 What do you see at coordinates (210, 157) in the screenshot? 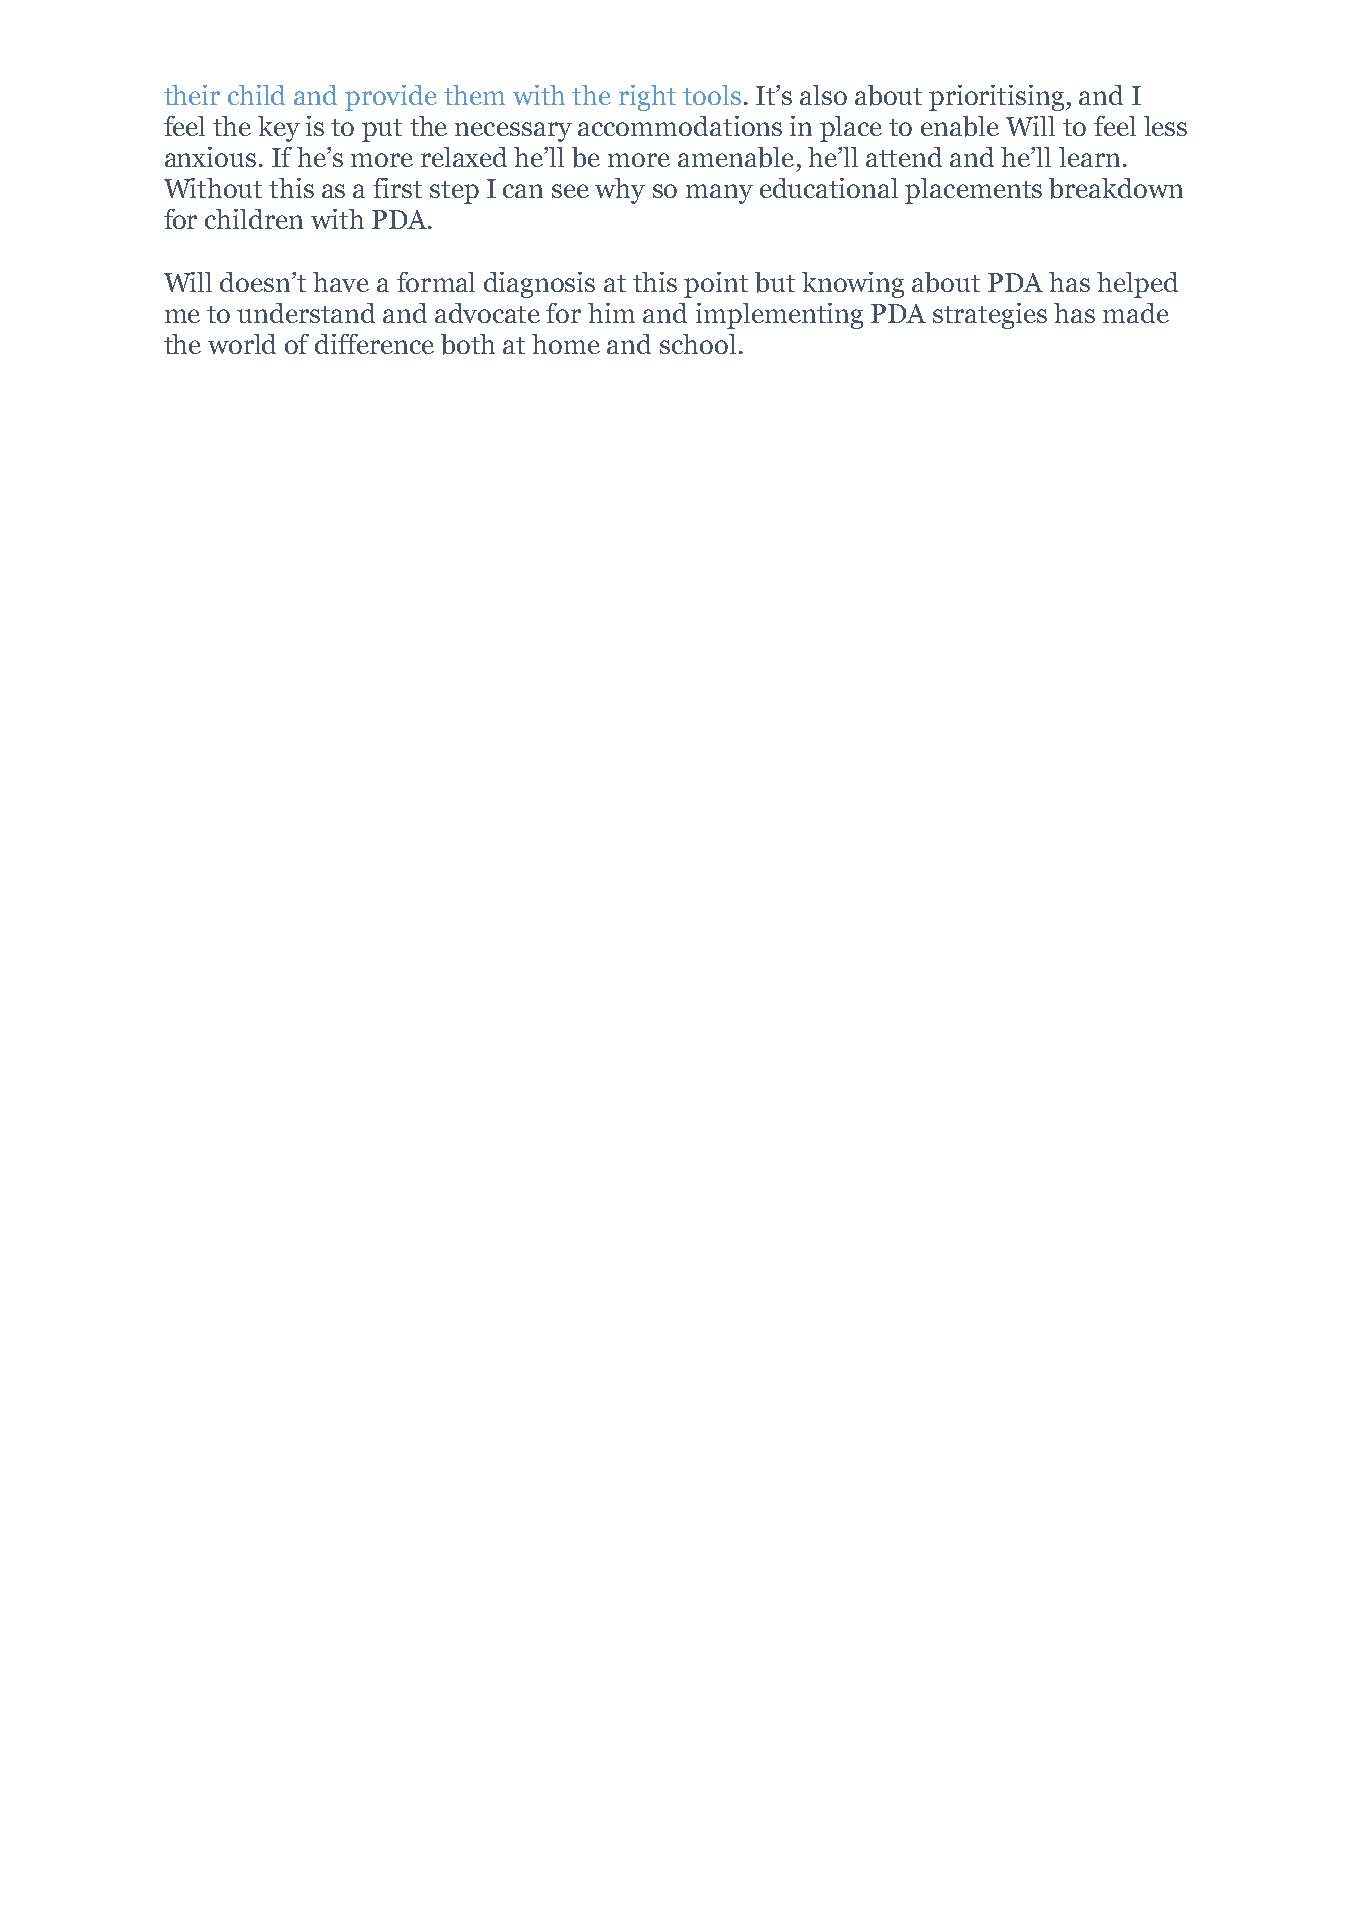
I see `anxious` at bounding box center [210, 157].
